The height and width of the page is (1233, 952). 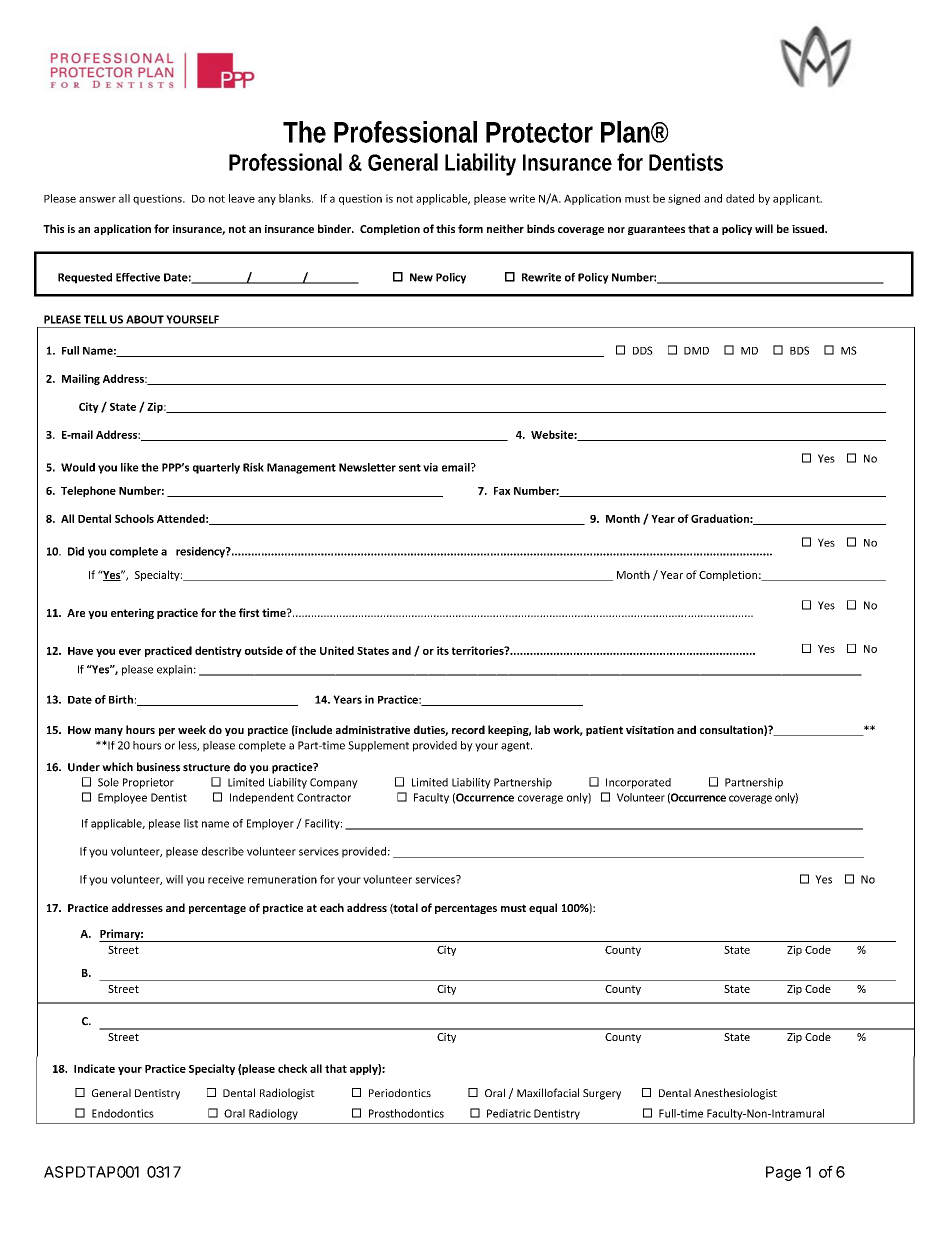 What do you see at coordinates (145, 319) in the page?
I see `ABOUT` at bounding box center [145, 319].
